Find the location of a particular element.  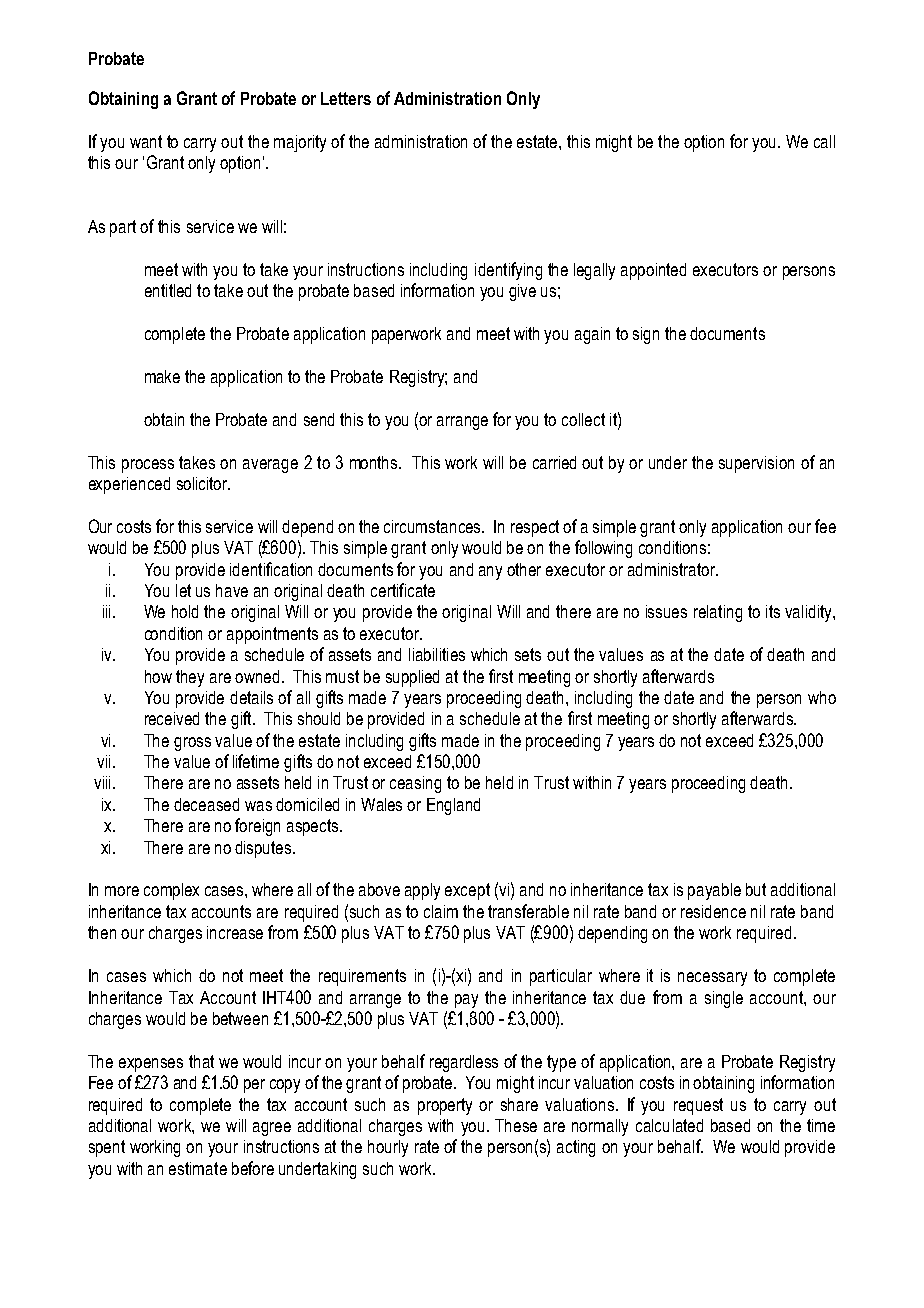

Letters is located at coordinates (346, 98).
